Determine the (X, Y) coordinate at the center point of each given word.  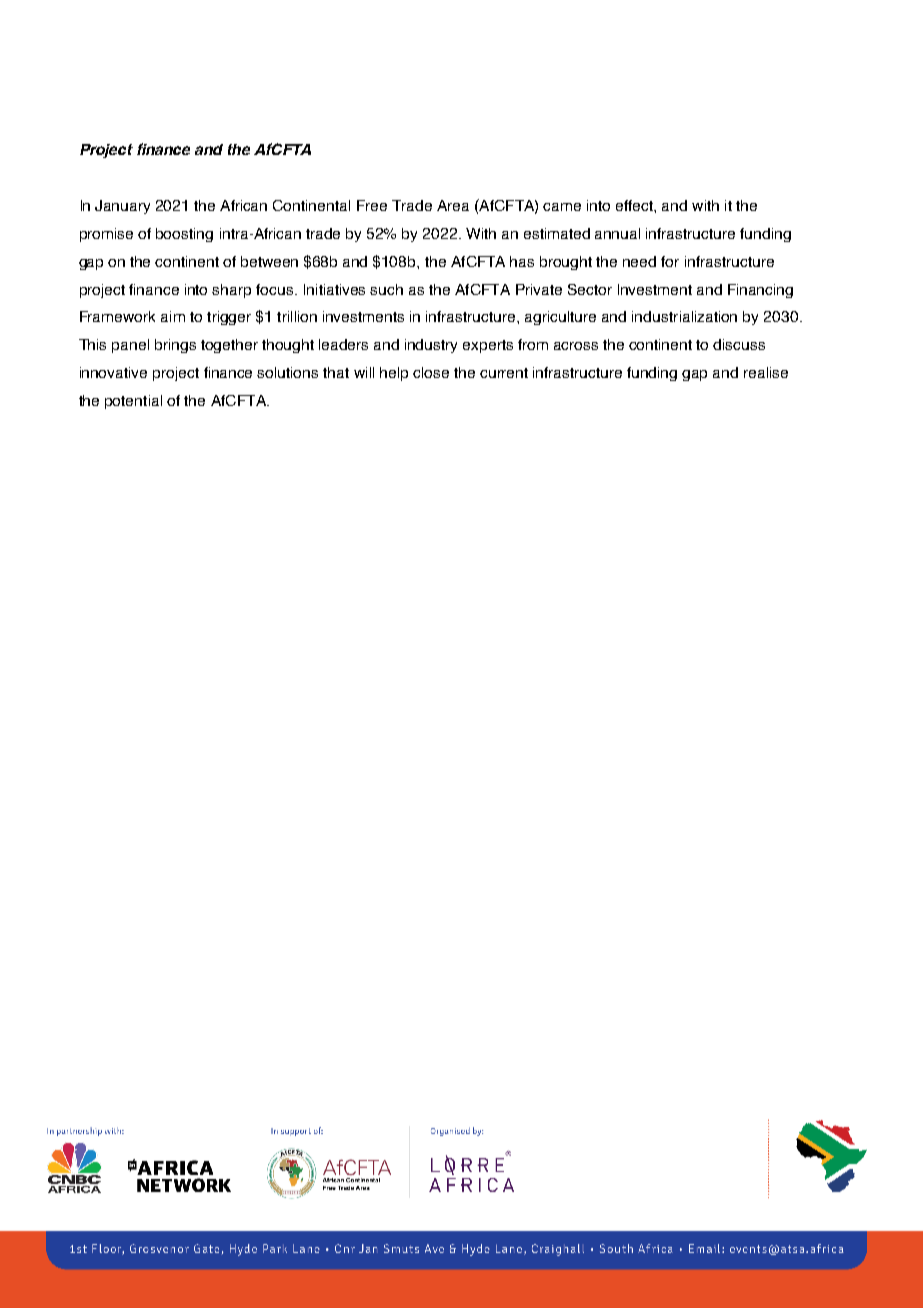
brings (175, 346)
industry (431, 346)
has (522, 261)
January (122, 207)
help (394, 374)
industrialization (684, 316)
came (562, 207)
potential (133, 402)
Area (453, 205)
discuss (739, 344)
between (269, 261)
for (670, 261)
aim (173, 316)
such (386, 289)
